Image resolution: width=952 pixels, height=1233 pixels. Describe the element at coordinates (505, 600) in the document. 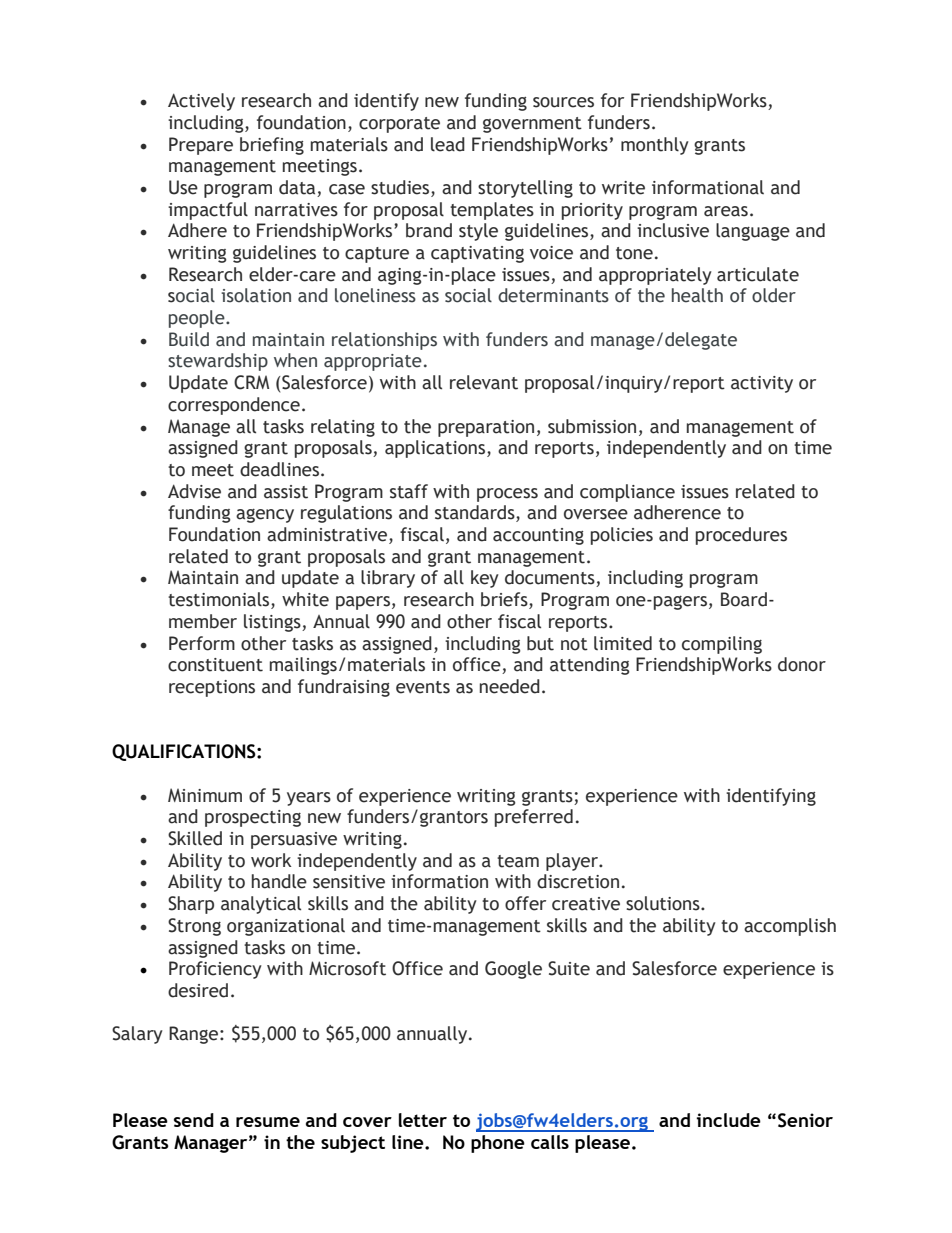

I see `briefs` at that location.
